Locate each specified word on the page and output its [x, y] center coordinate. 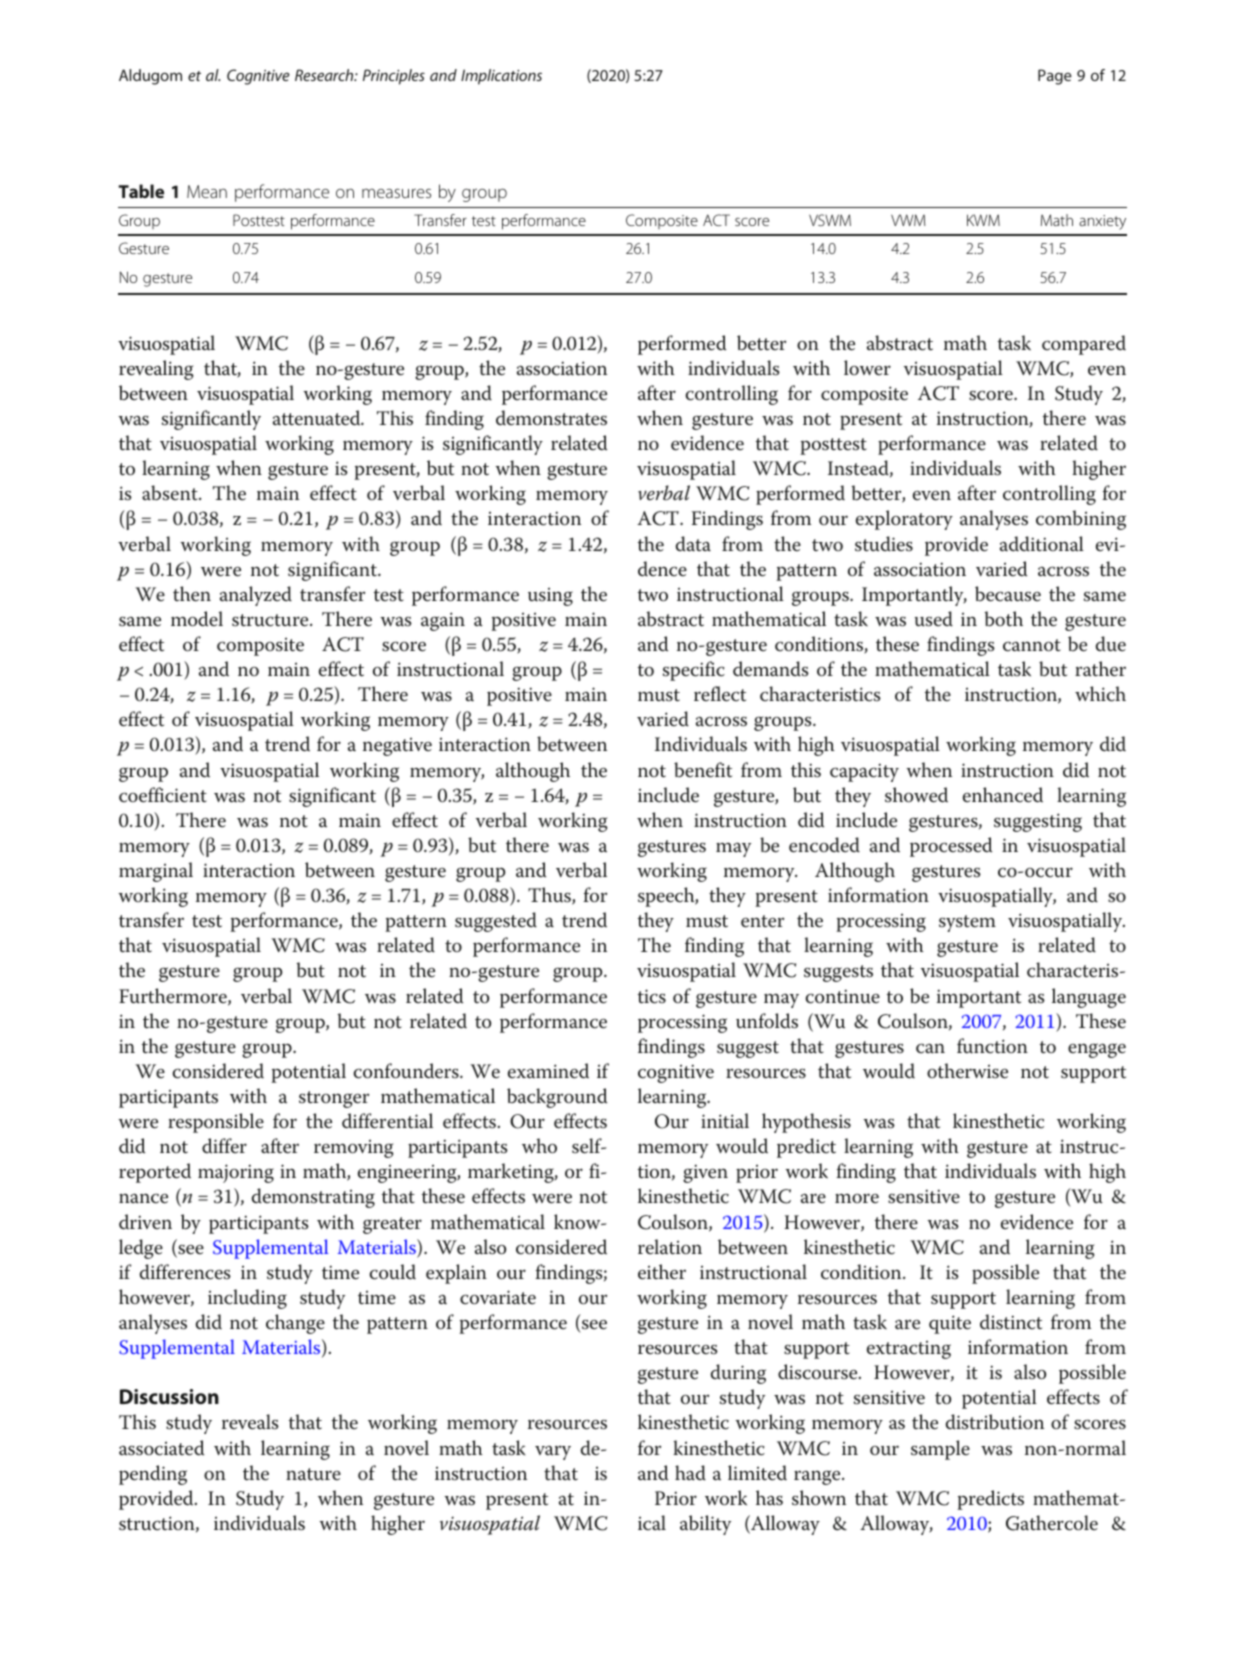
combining [1081, 520]
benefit [703, 770]
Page [1055, 77]
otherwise [967, 1071]
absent [171, 493]
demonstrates [551, 418]
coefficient [163, 795]
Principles [394, 77]
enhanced [1003, 795]
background [557, 1098]
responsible [216, 1123]
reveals [250, 1422]
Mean [207, 191]
